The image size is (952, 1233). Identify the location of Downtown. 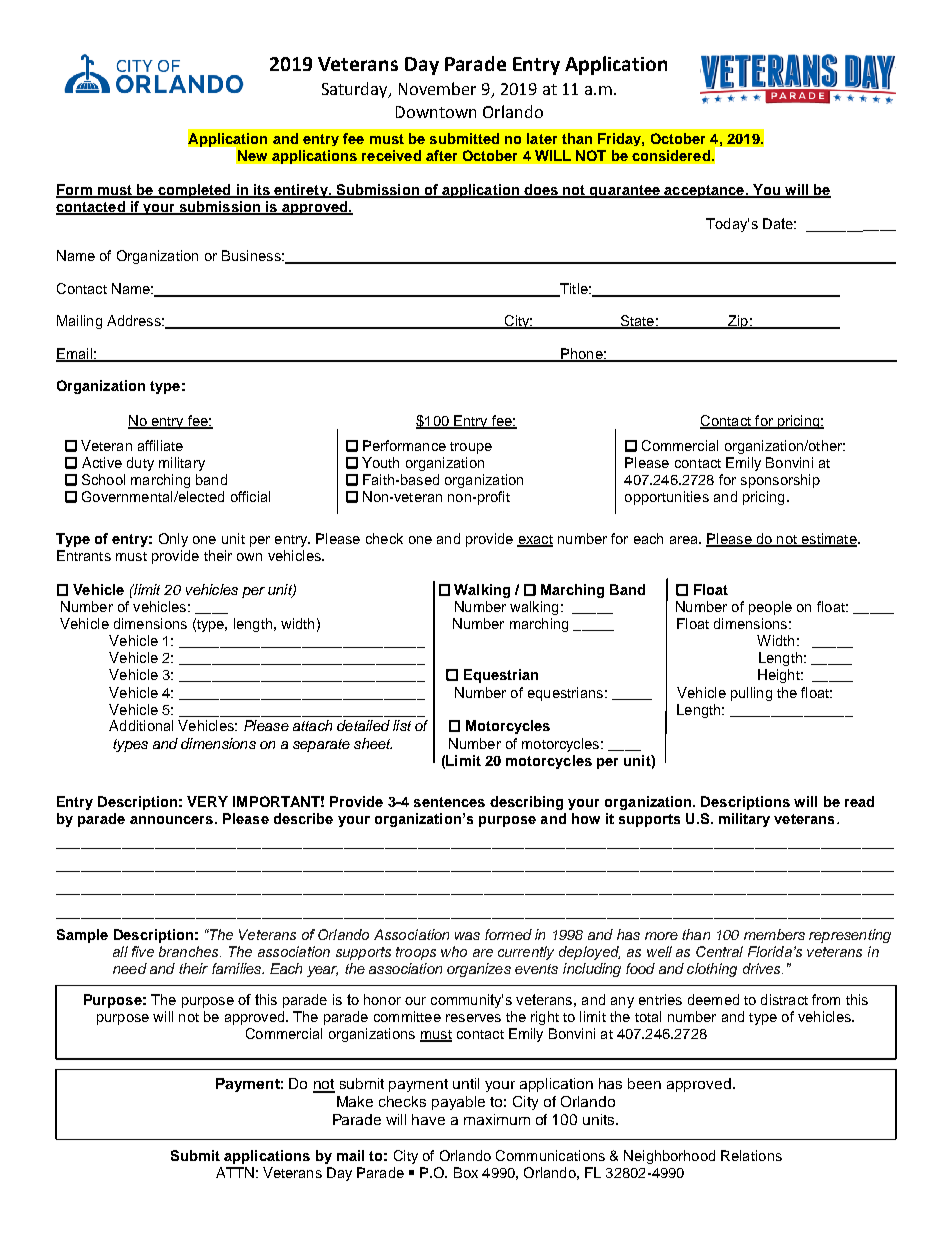
(436, 112).
